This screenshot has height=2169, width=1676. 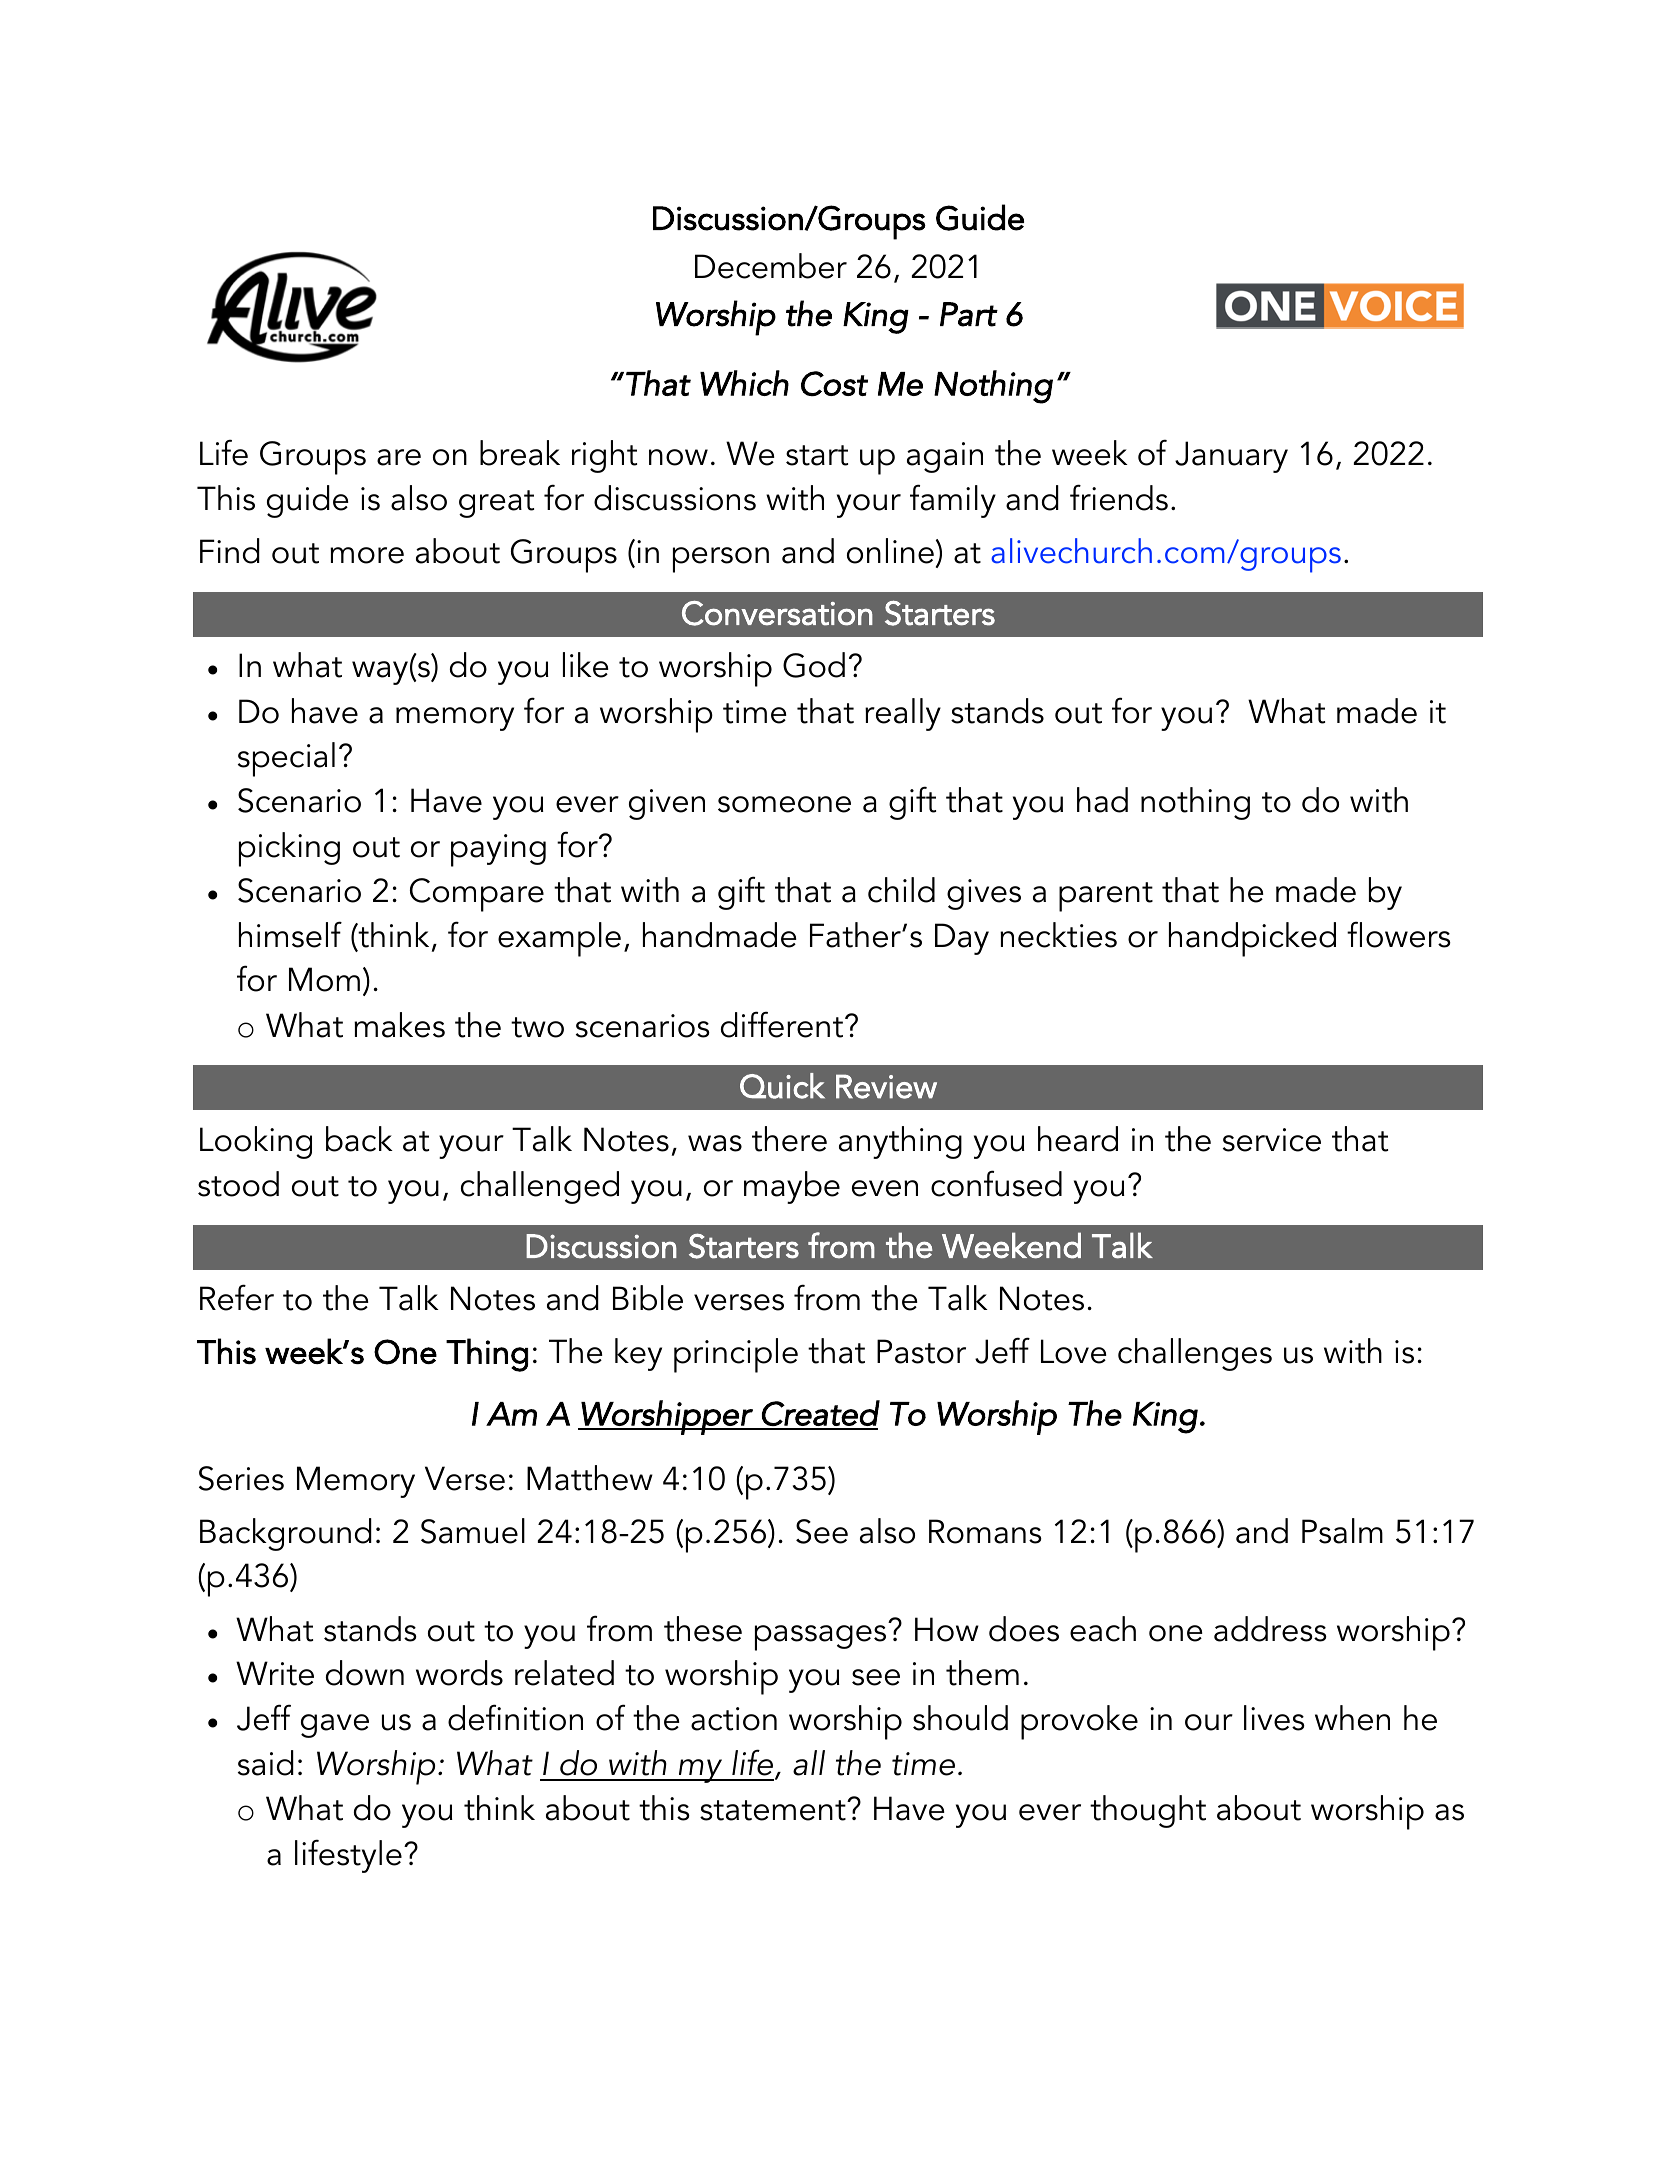 What do you see at coordinates (1231, 457) in the screenshot?
I see `January` at bounding box center [1231, 457].
